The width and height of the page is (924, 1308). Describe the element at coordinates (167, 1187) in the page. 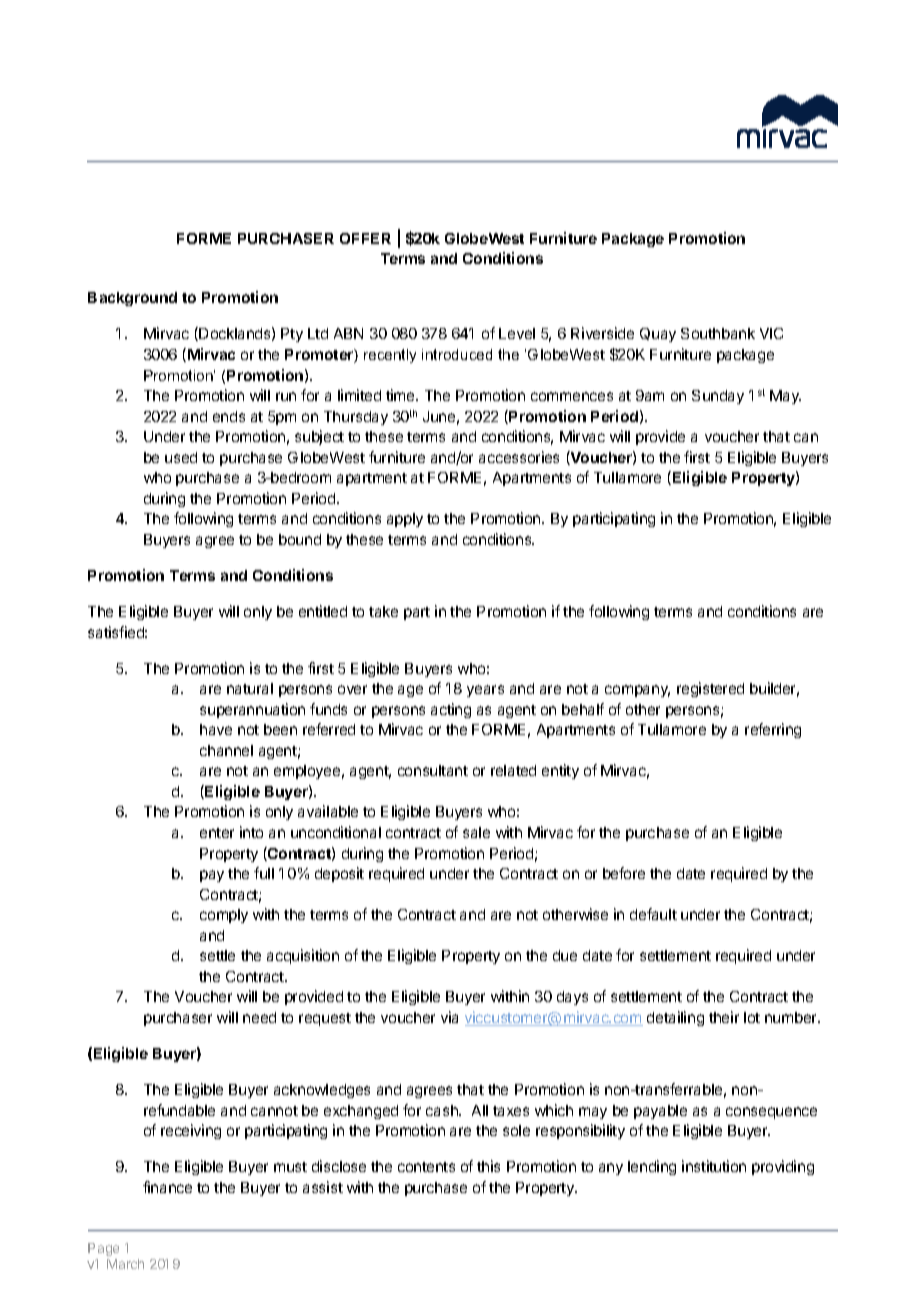

I see `finance` at that location.
